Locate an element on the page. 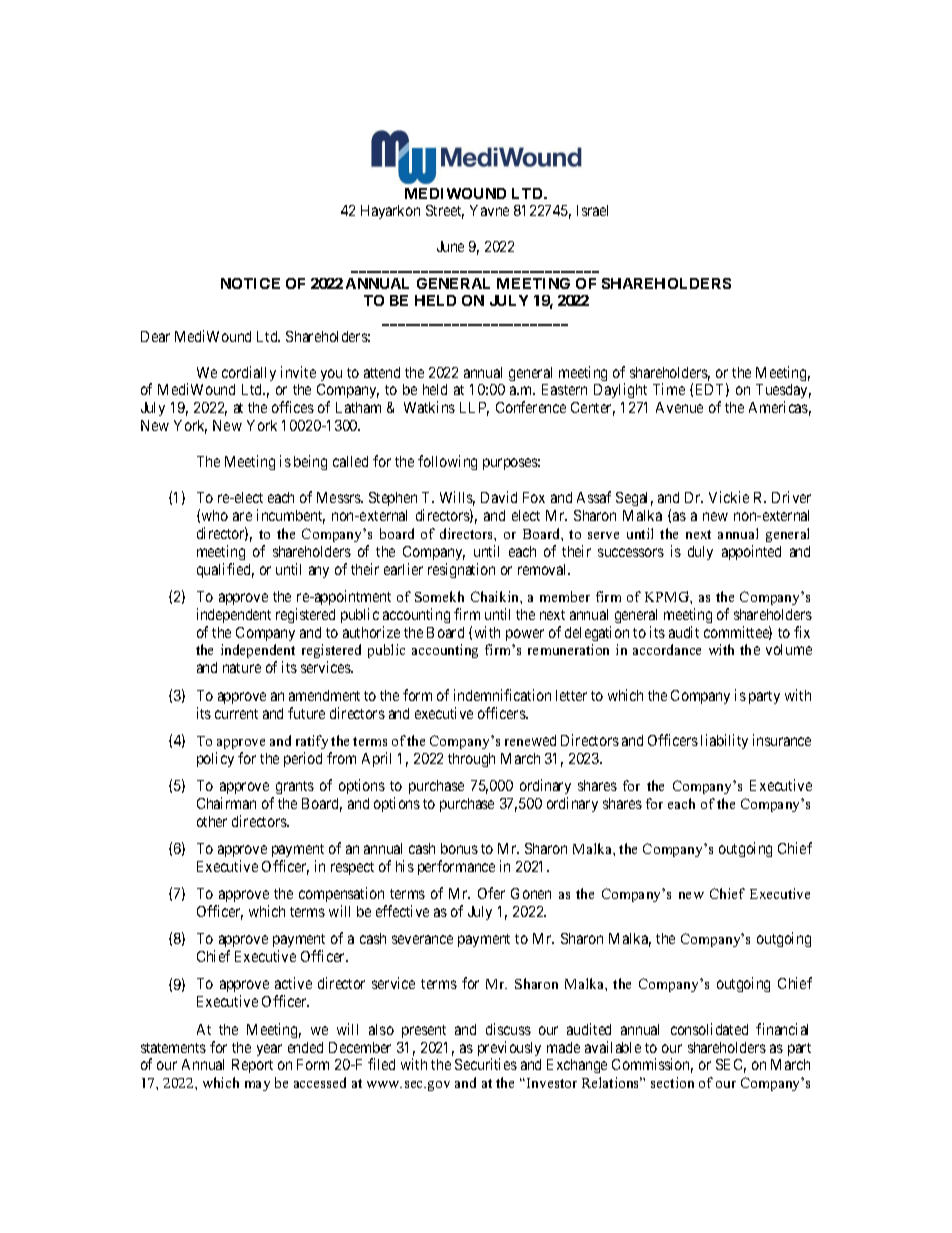 This page has width=952, height=1233. June is located at coordinates (450, 246).
